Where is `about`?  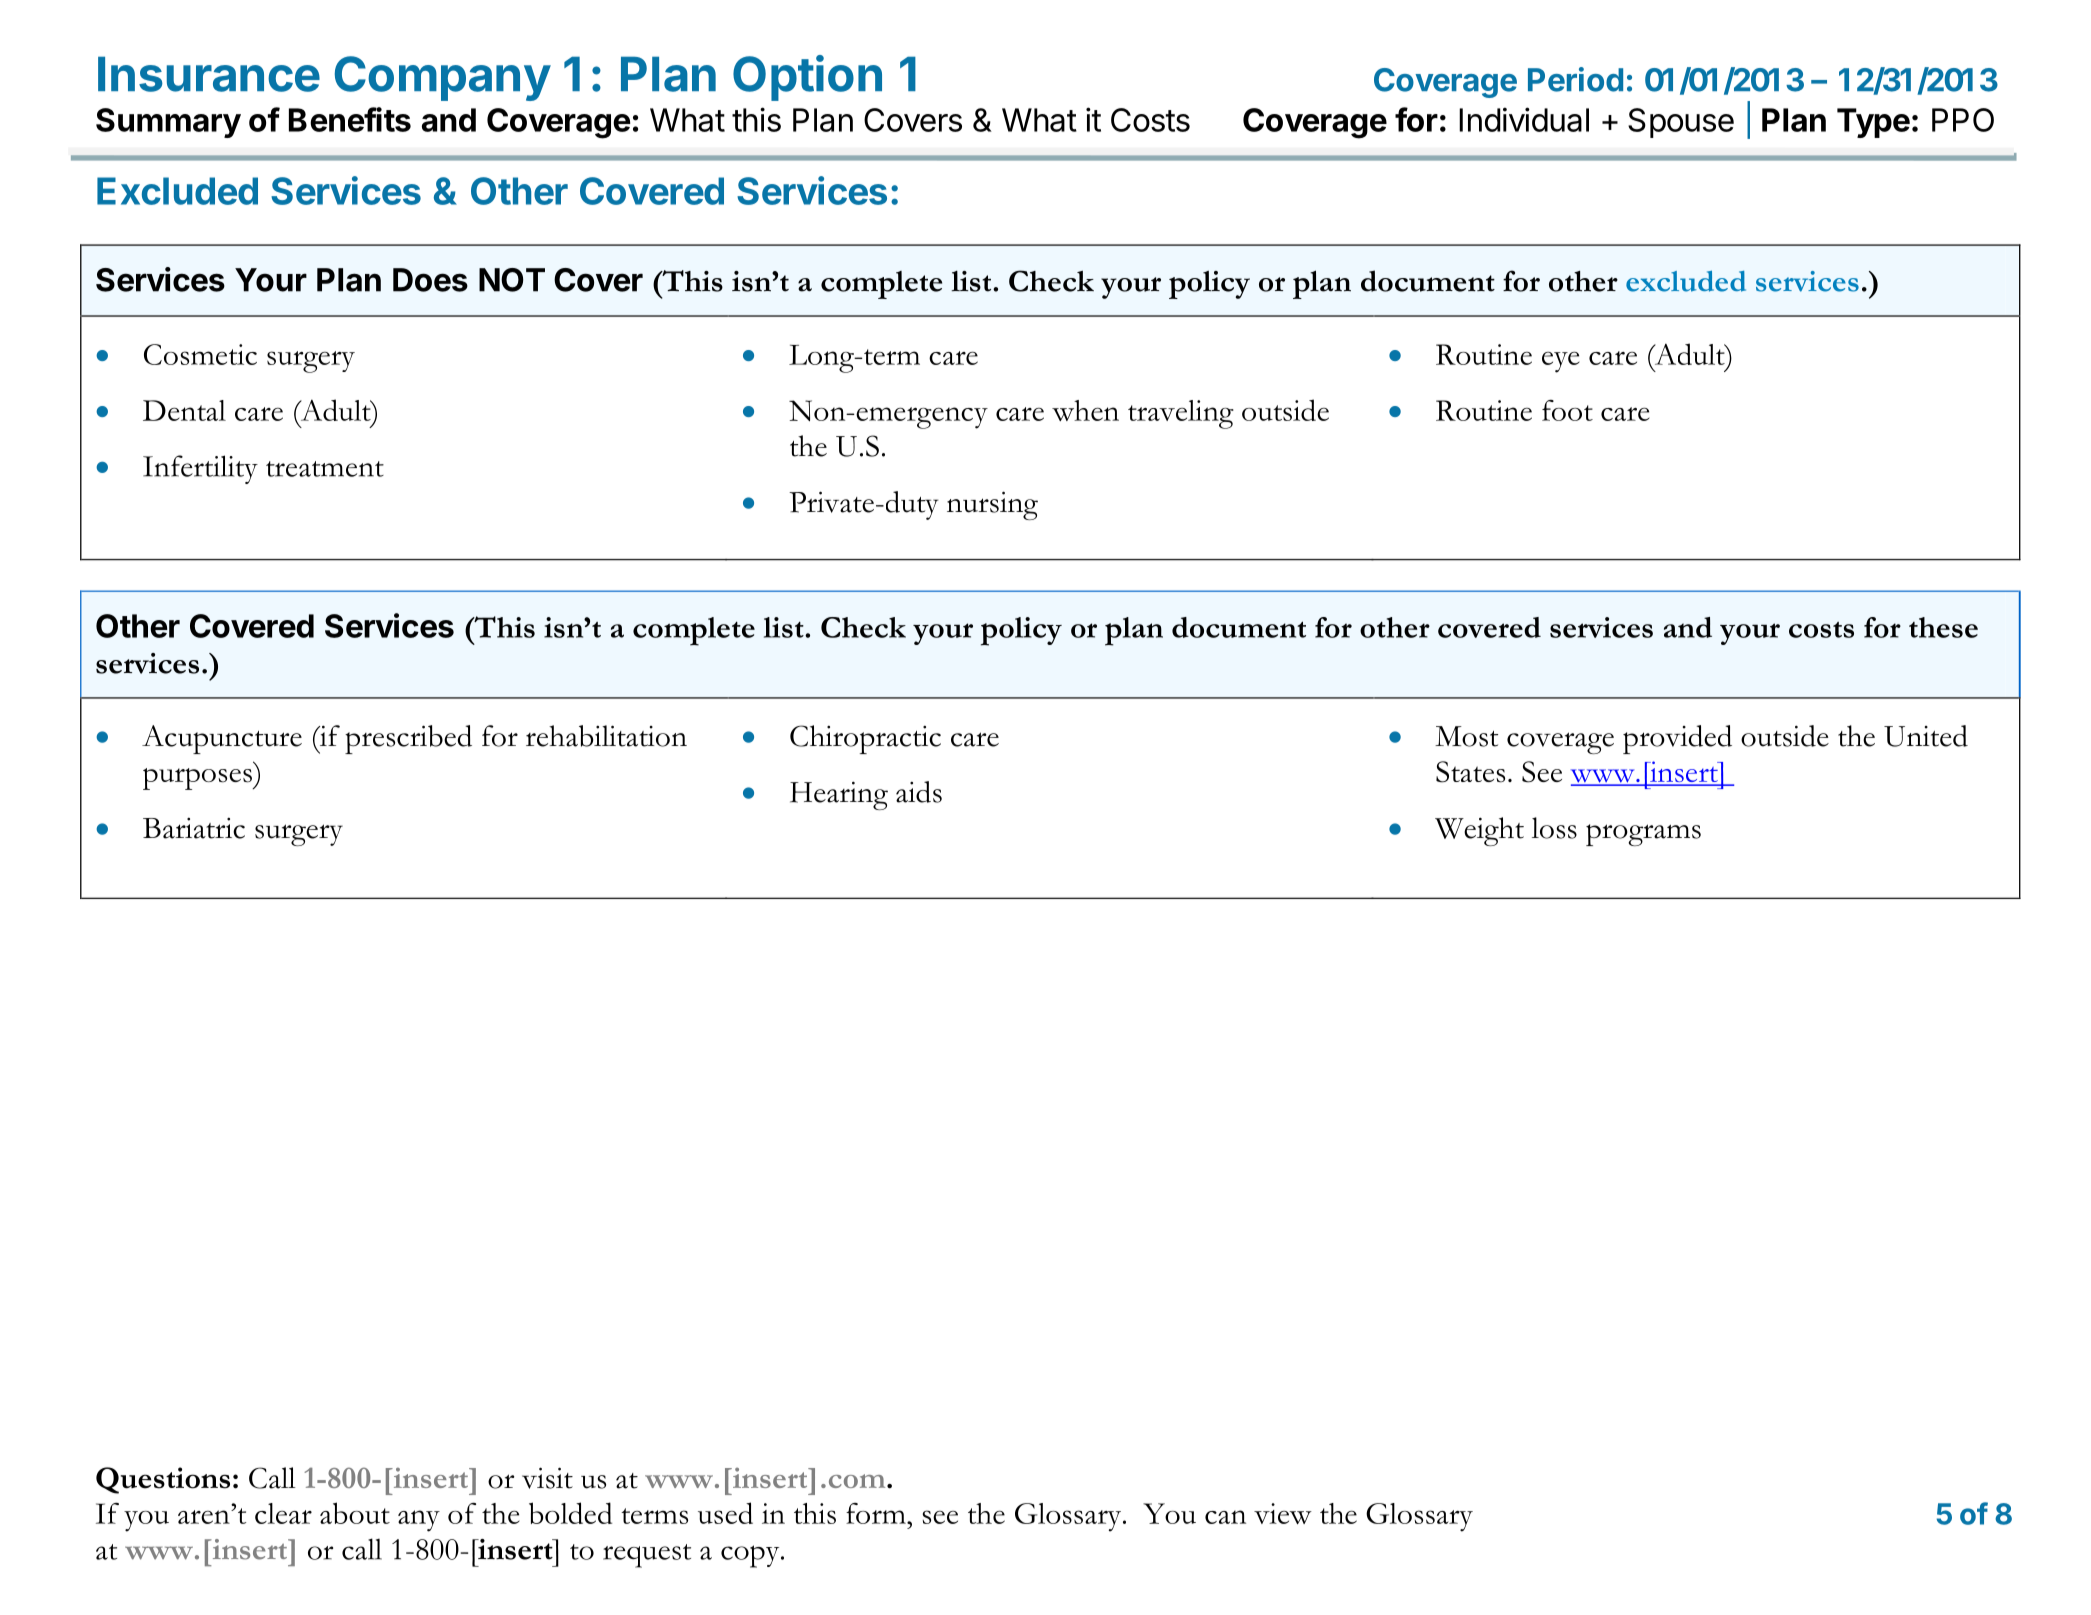
about is located at coordinates (355, 1513).
